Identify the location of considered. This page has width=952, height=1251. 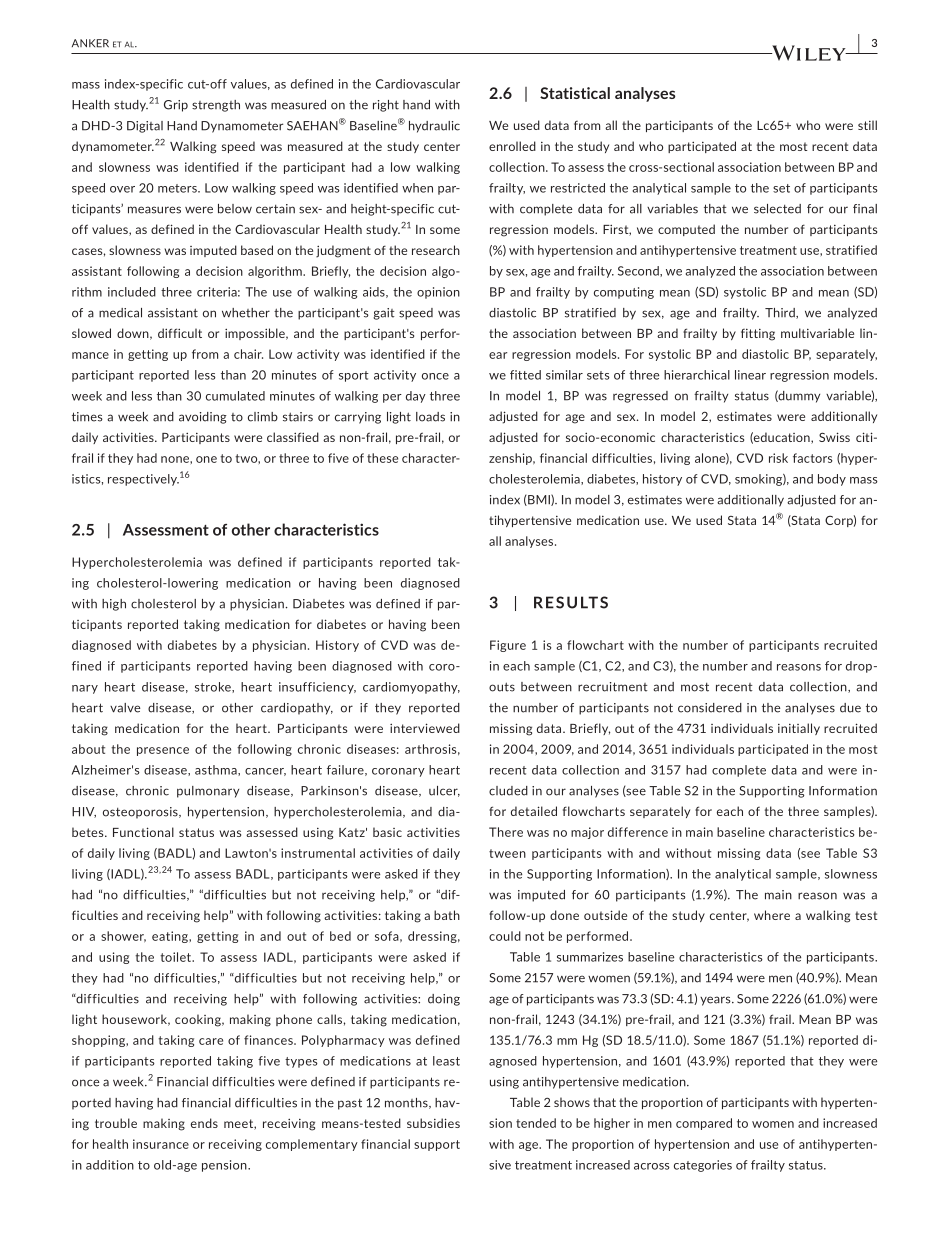
(710, 708).
